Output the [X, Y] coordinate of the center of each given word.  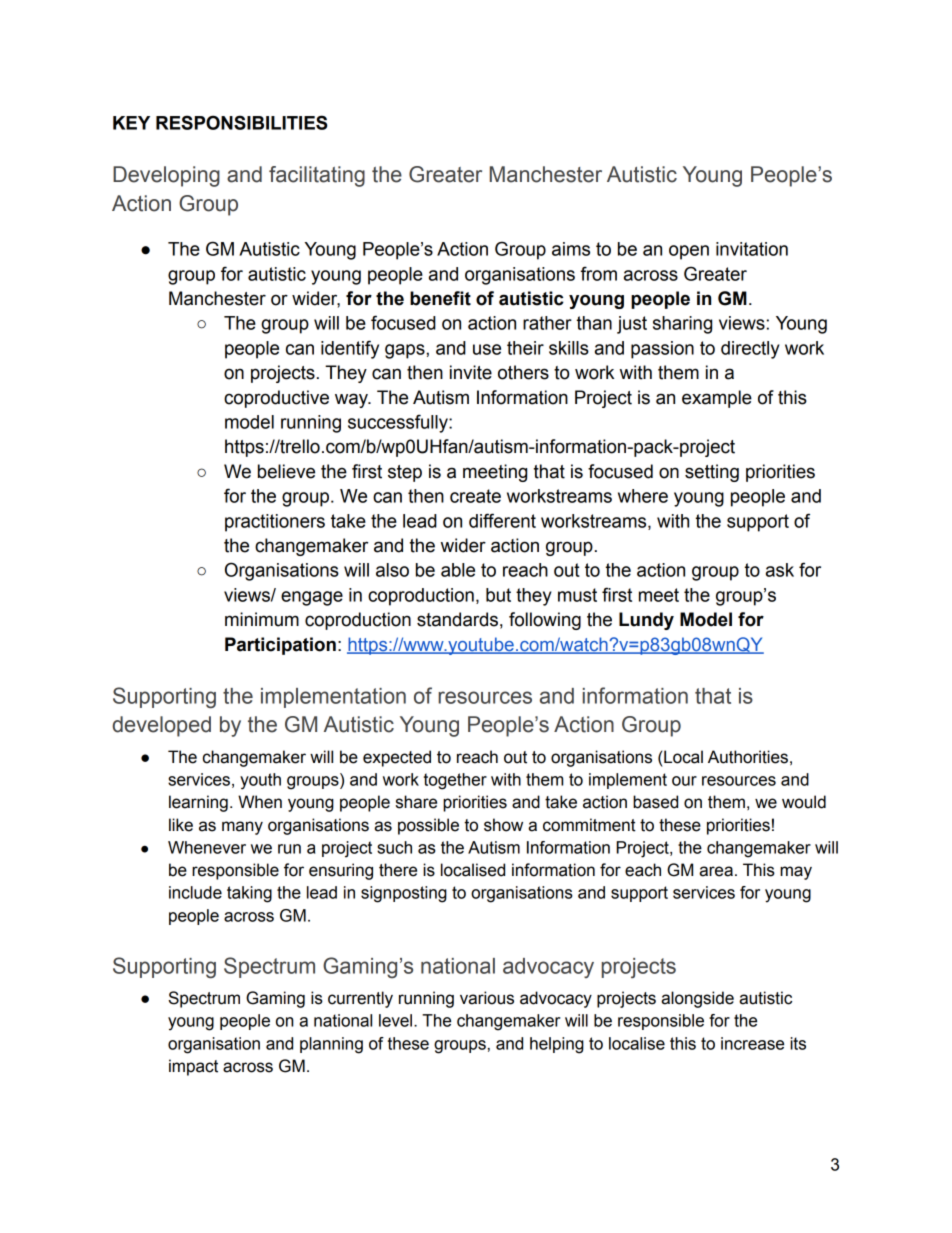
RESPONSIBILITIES [242, 122]
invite [471, 372]
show [503, 825]
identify [350, 349]
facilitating [317, 176]
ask [780, 570]
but [498, 595]
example [717, 399]
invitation [752, 249]
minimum [262, 619]
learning [198, 803]
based [655, 802]
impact [193, 1067]
